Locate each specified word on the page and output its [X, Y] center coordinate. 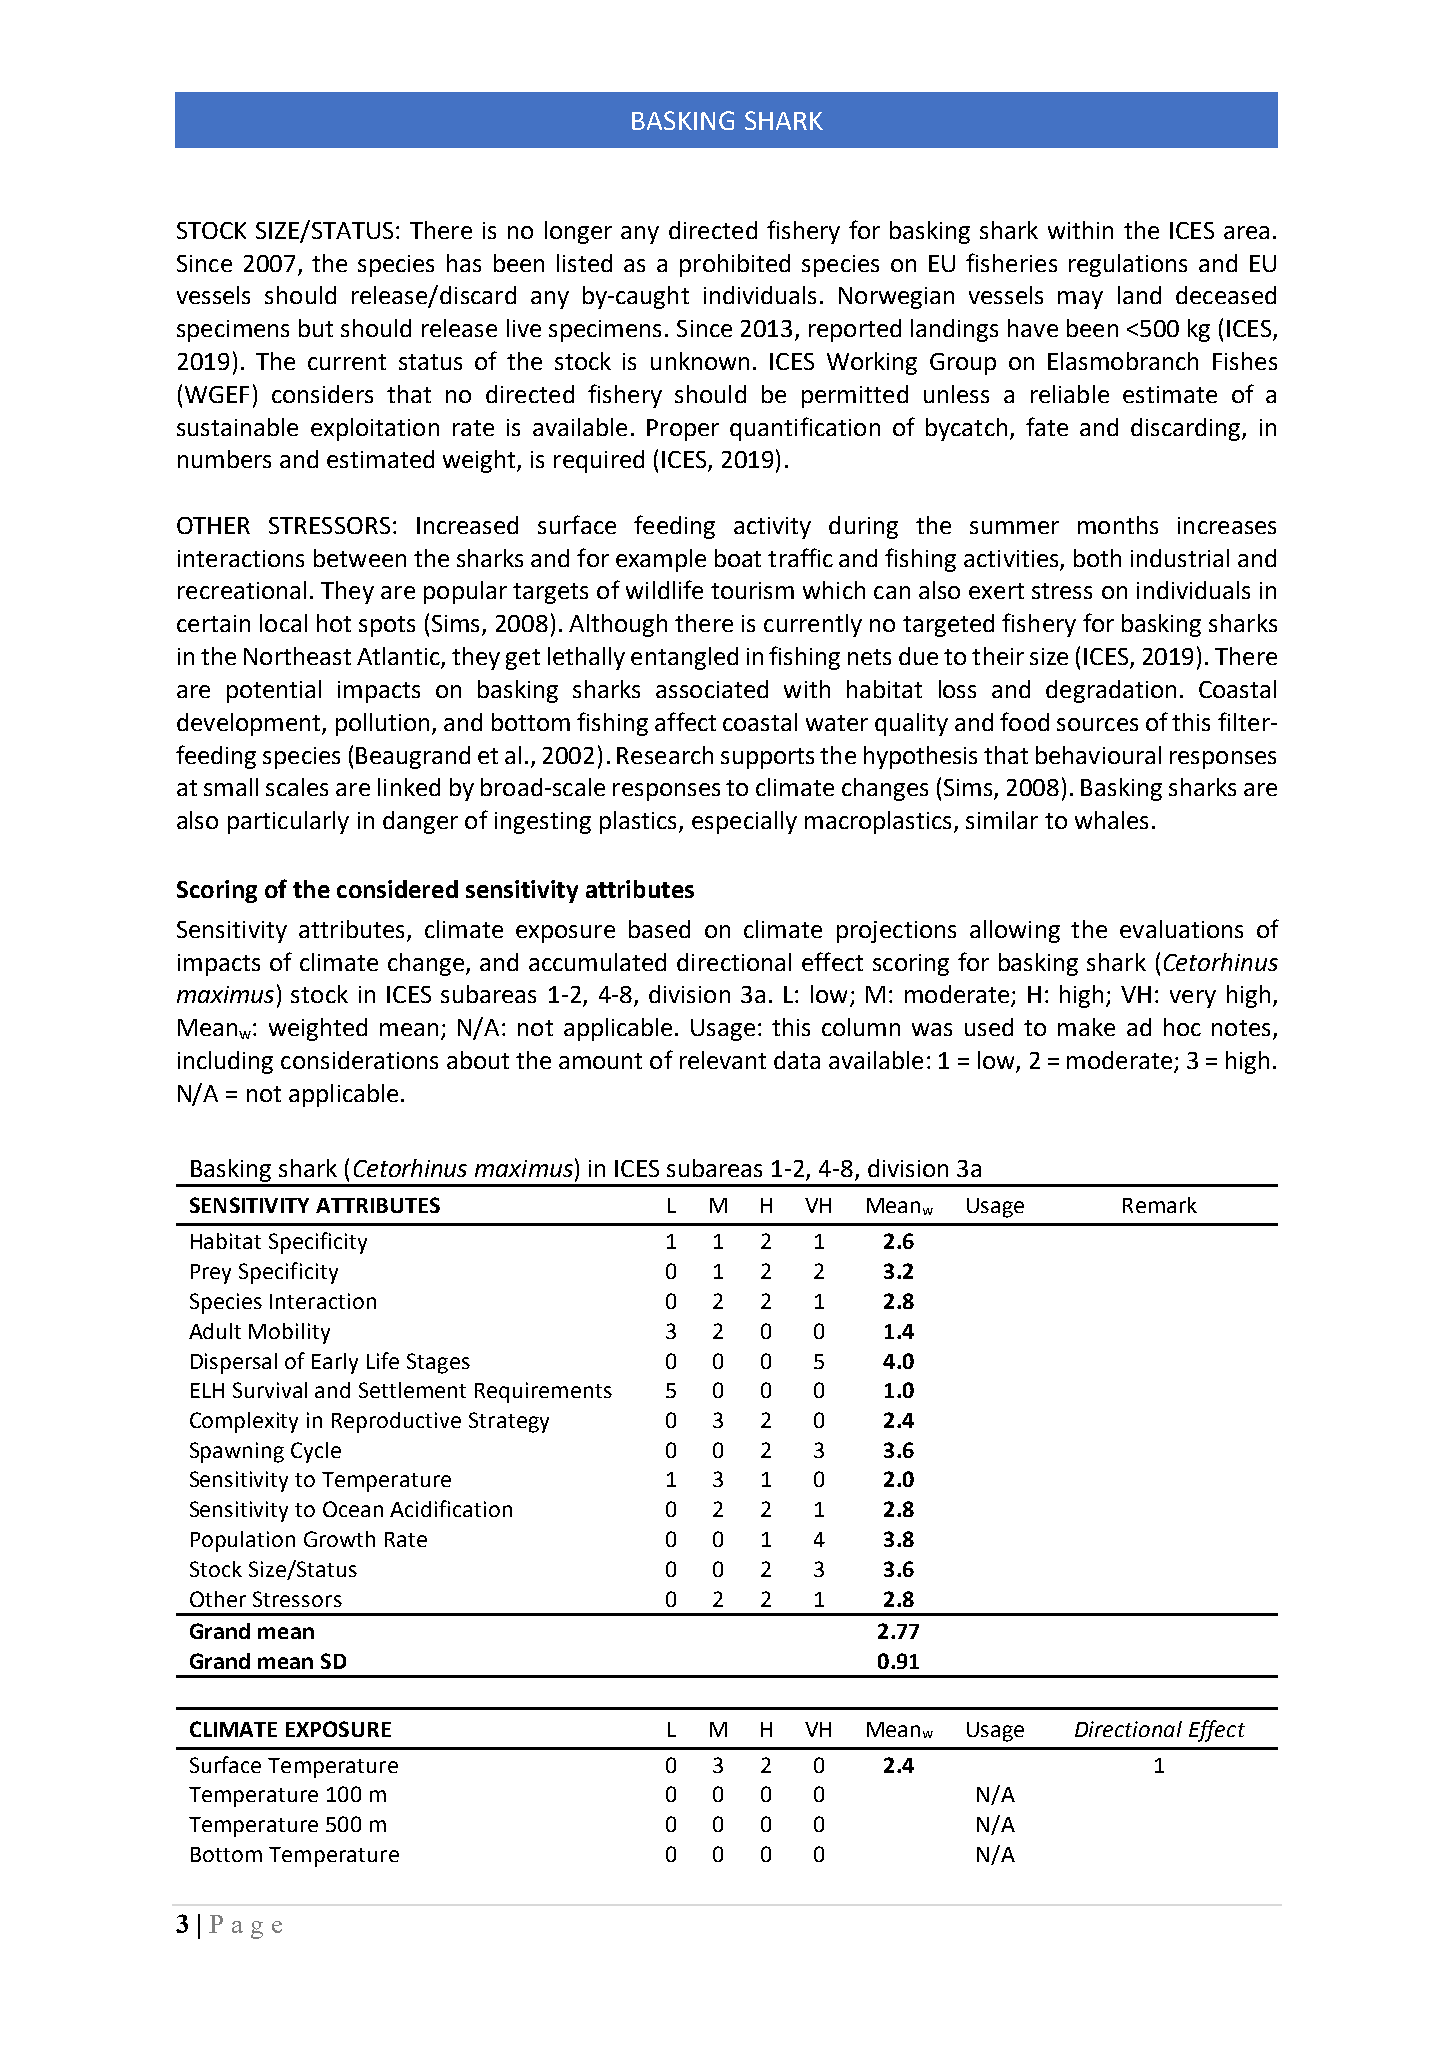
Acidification [451, 1508]
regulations [1128, 265]
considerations [359, 1060]
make [1086, 1027]
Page [245, 1927]
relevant [723, 1060]
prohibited [735, 265]
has [464, 263]
